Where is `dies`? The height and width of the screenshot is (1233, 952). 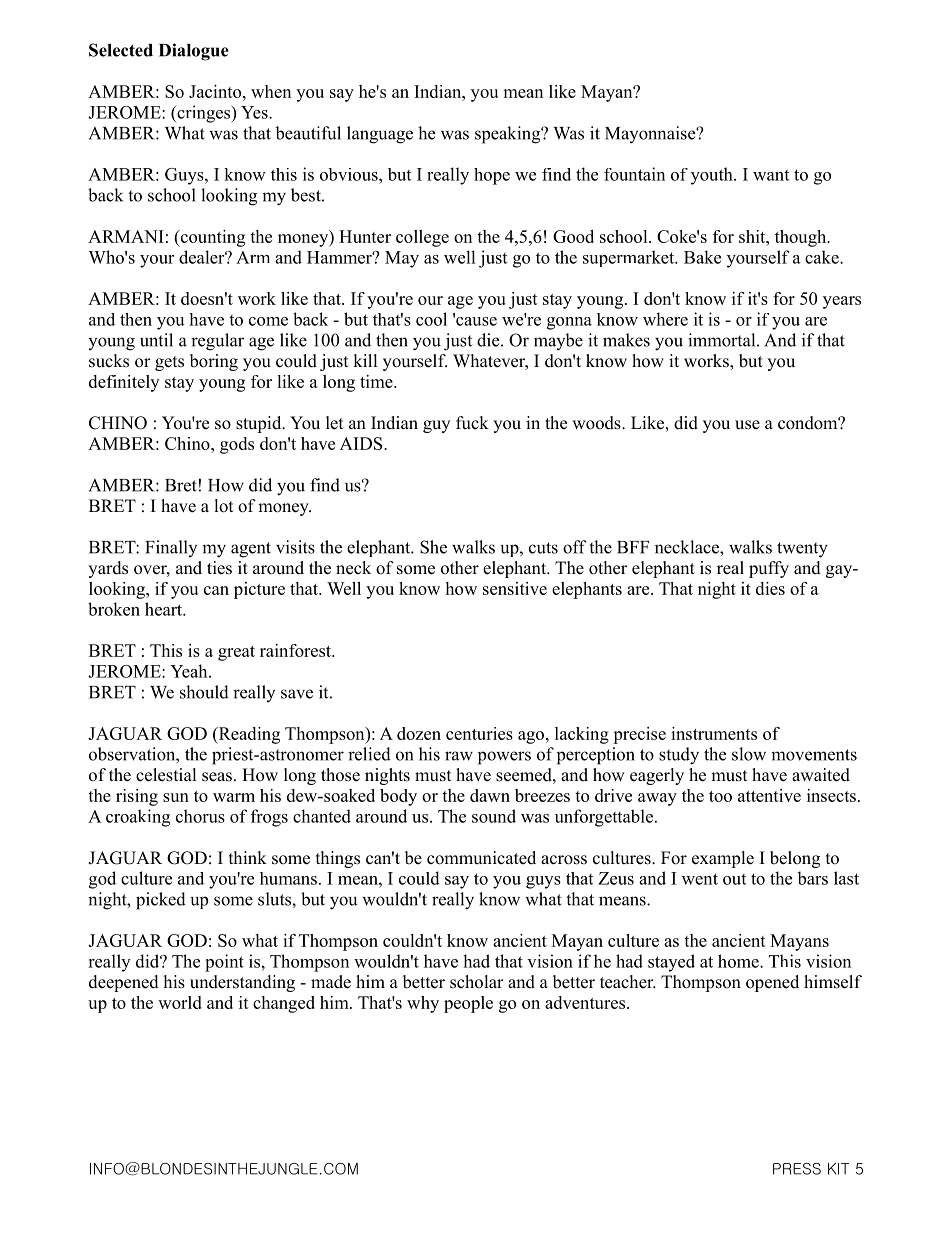 dies is located at coordinates (770, 588).
